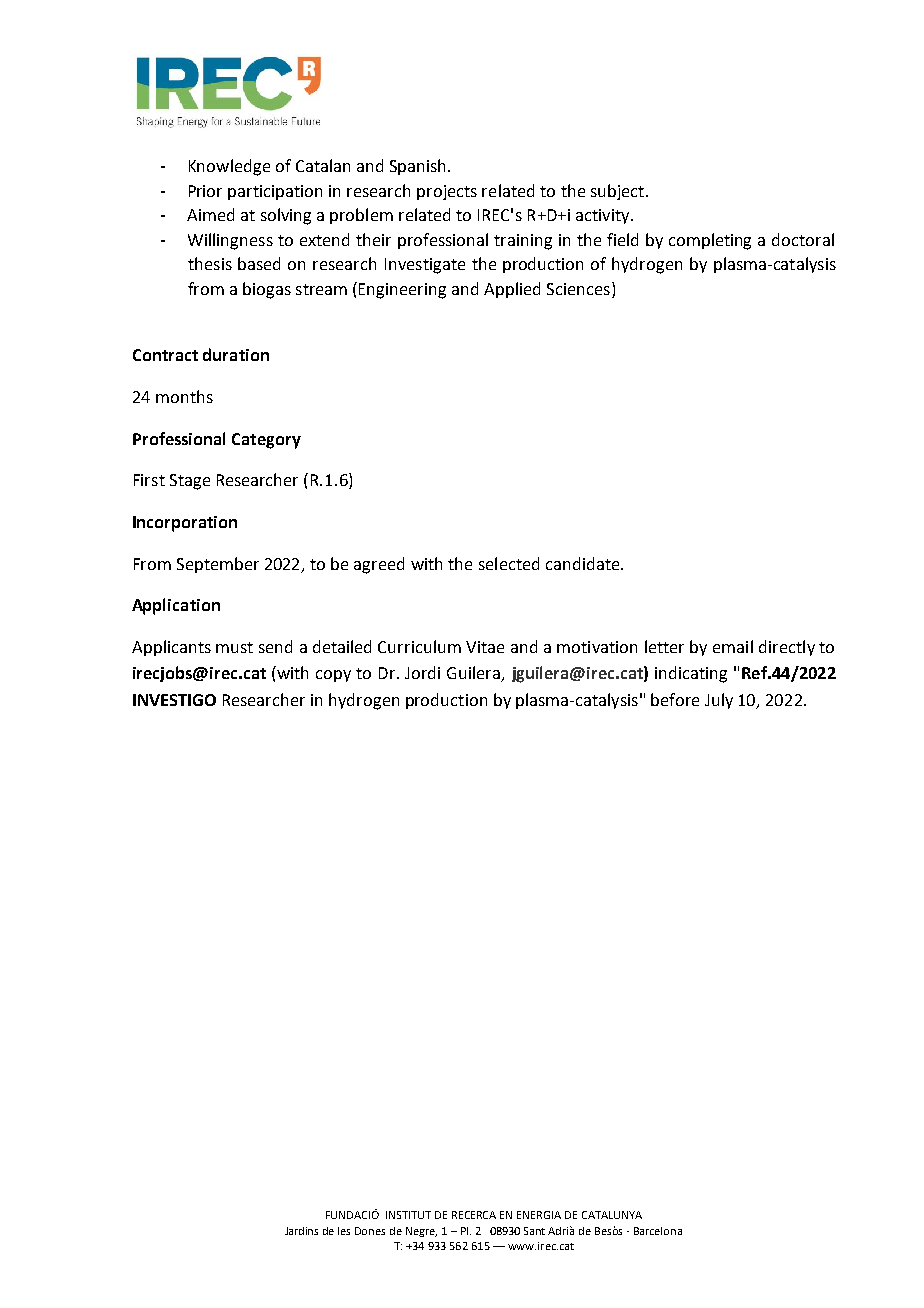  What do you see at coordinates (539, 1215) in the screenshot?
I see `ENERGIA` at bounding box center [539, 1215].
